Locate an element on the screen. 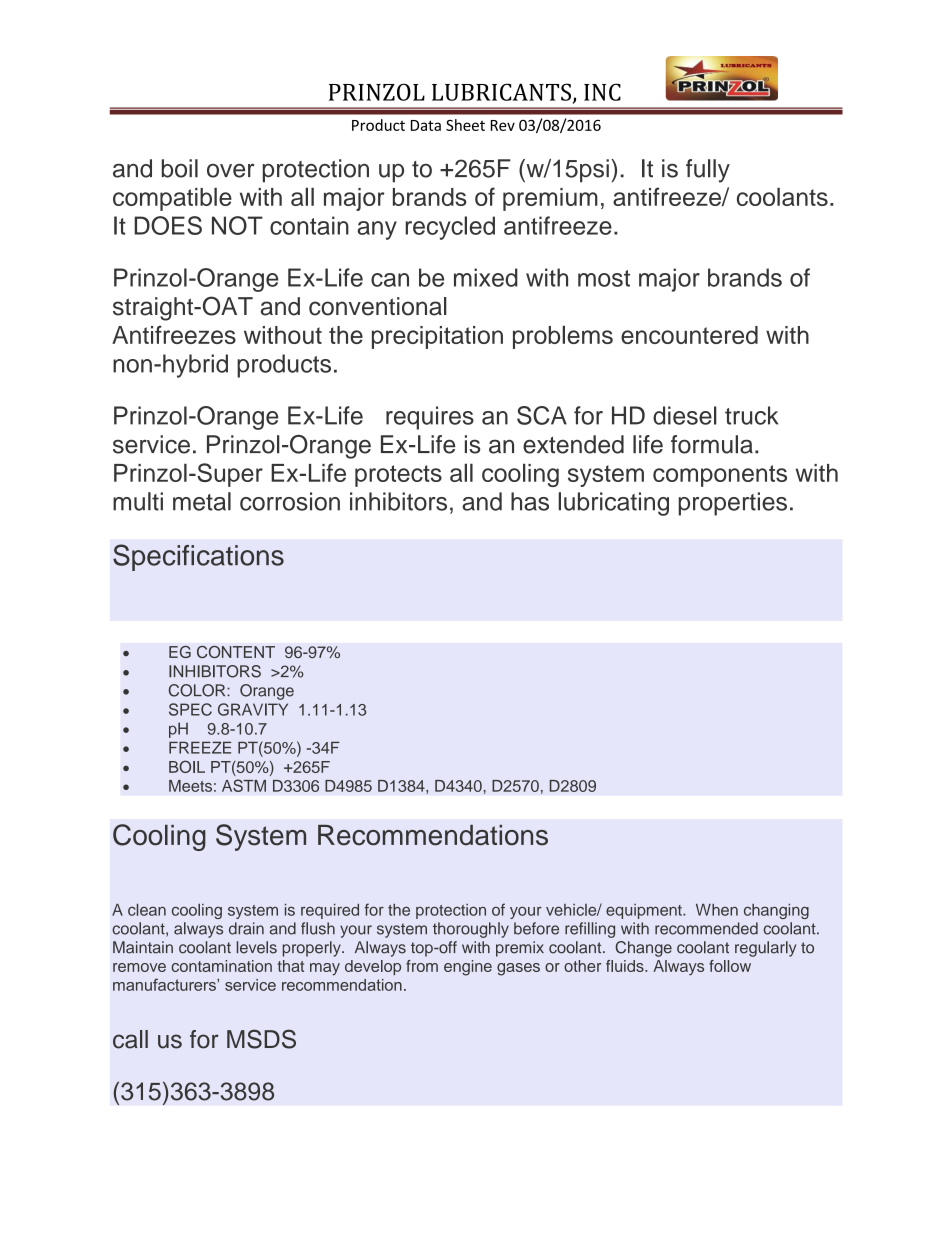  engine is located at coordinates (468, 968).
